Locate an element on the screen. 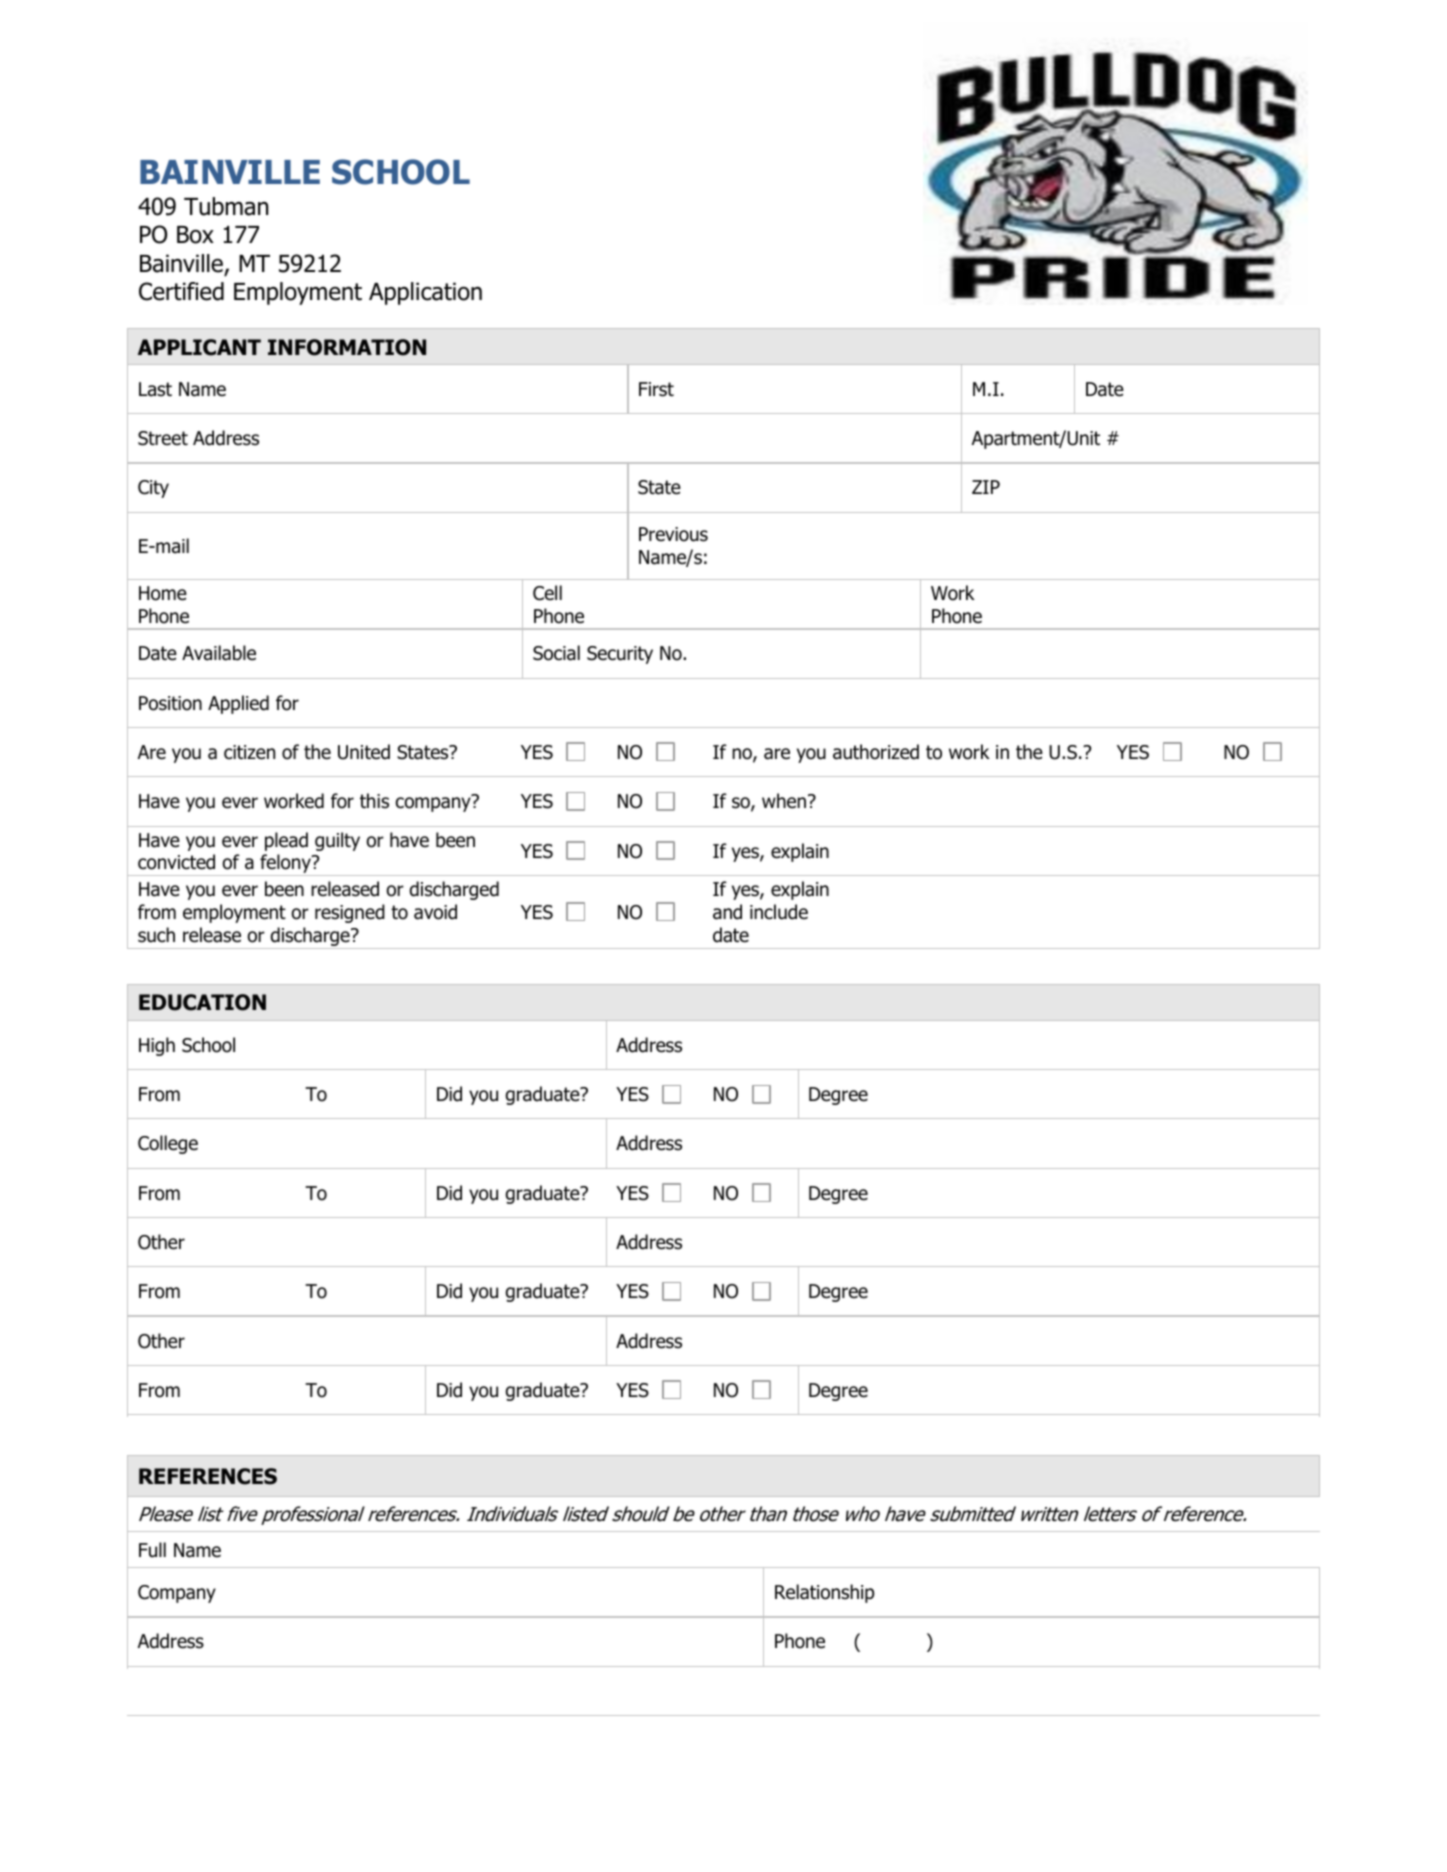 This screenshot has width=1447, height=1872. Relationship is located at coordinates (824, 1593).
